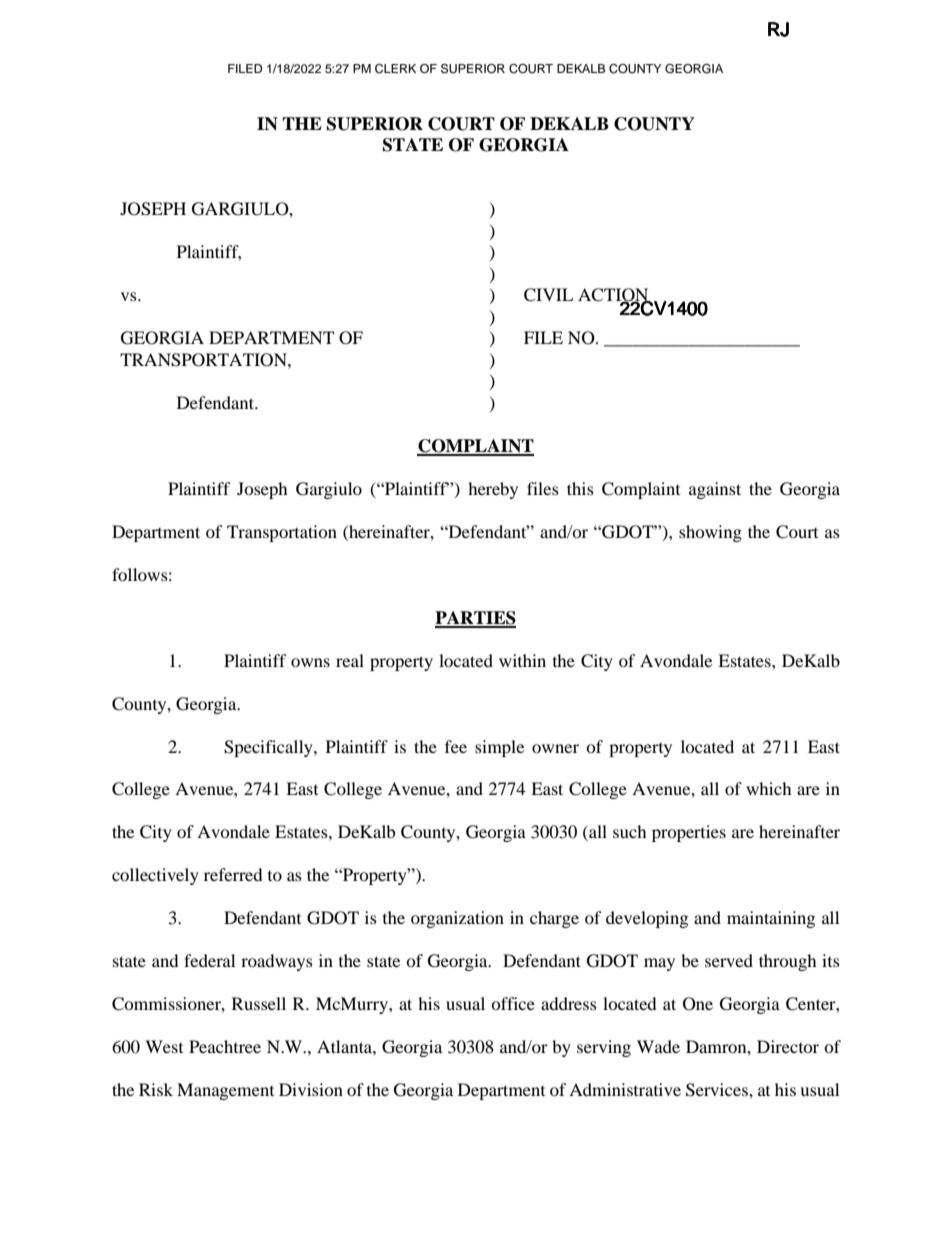 The width and height of the screenshot is (952, 1233). I want to click on CLERK, so click(395, 69).
